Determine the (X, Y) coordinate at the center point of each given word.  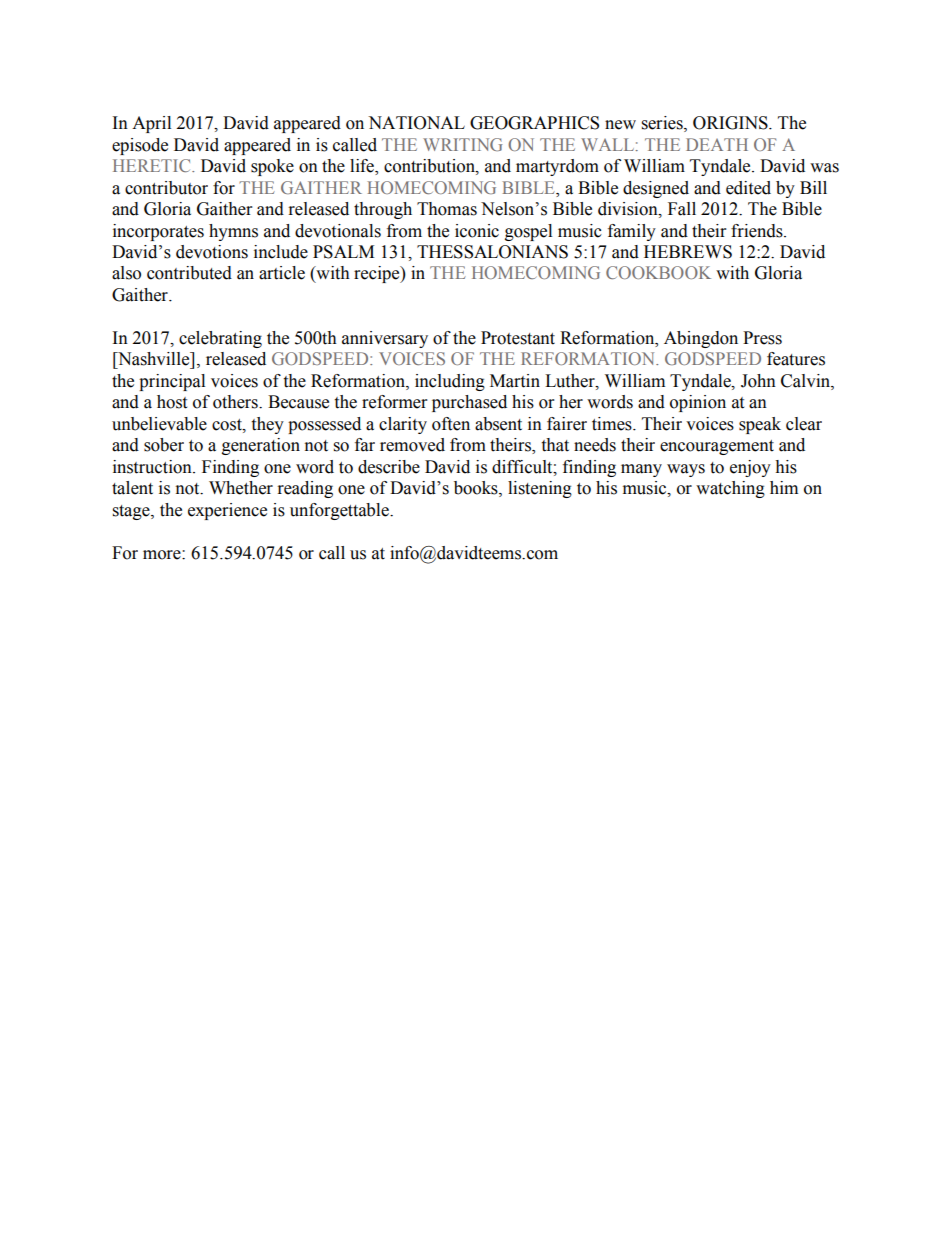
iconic (477, 231)
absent (498, 424)
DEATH (717, 144)
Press (762, 338)
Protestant (518, 338)
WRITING (462, 144)
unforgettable (340, 511)
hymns (233, 232)
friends (758, 231)
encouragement (717, 447)
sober (164, 445)
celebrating (220, 339)
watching (730, 489)
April (151, 124)
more (163, 555)
